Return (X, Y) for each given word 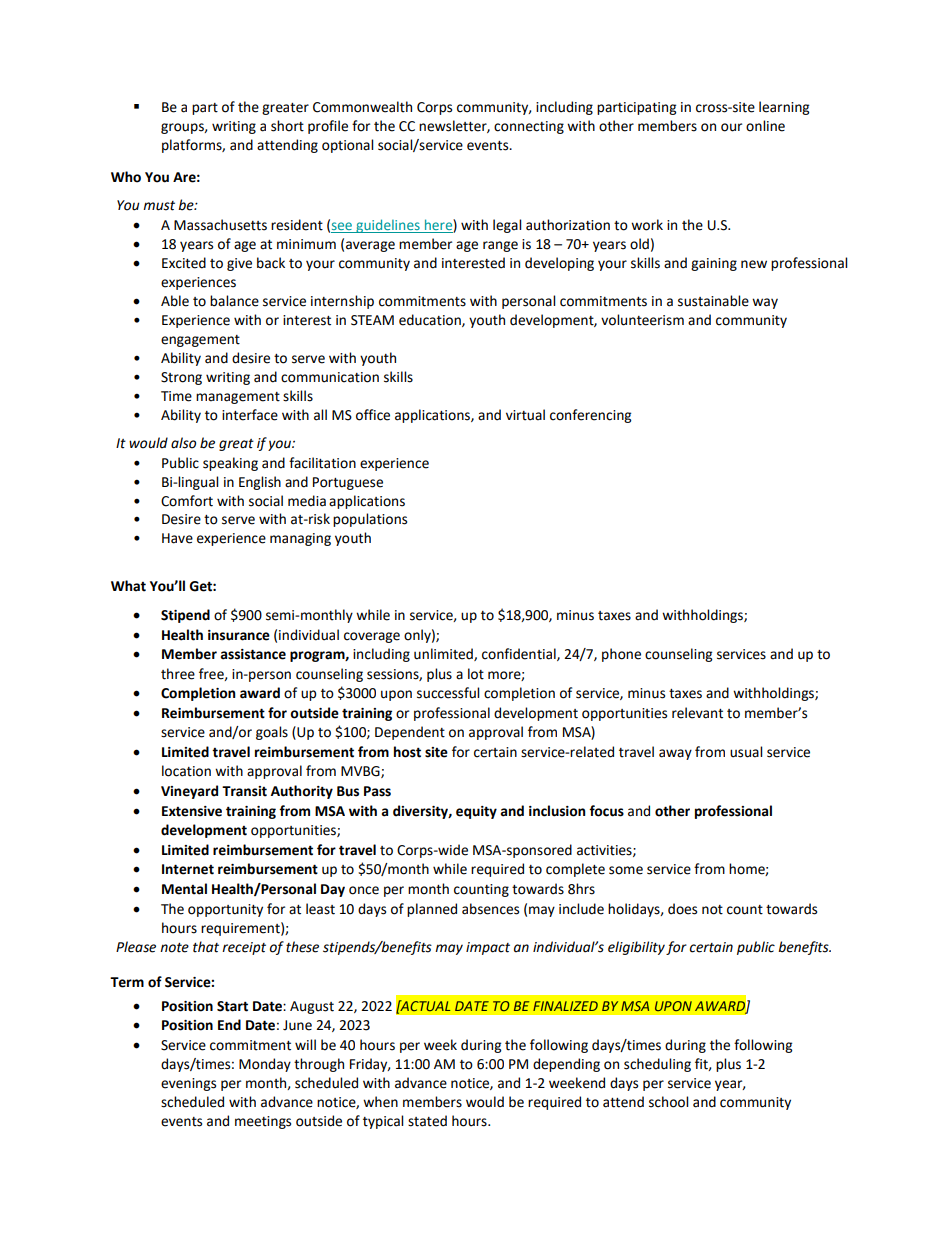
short (287, 126)
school (668, 1102)
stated (427, 1121)
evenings (188, 1084)
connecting (529, 127)
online (765, 126)
